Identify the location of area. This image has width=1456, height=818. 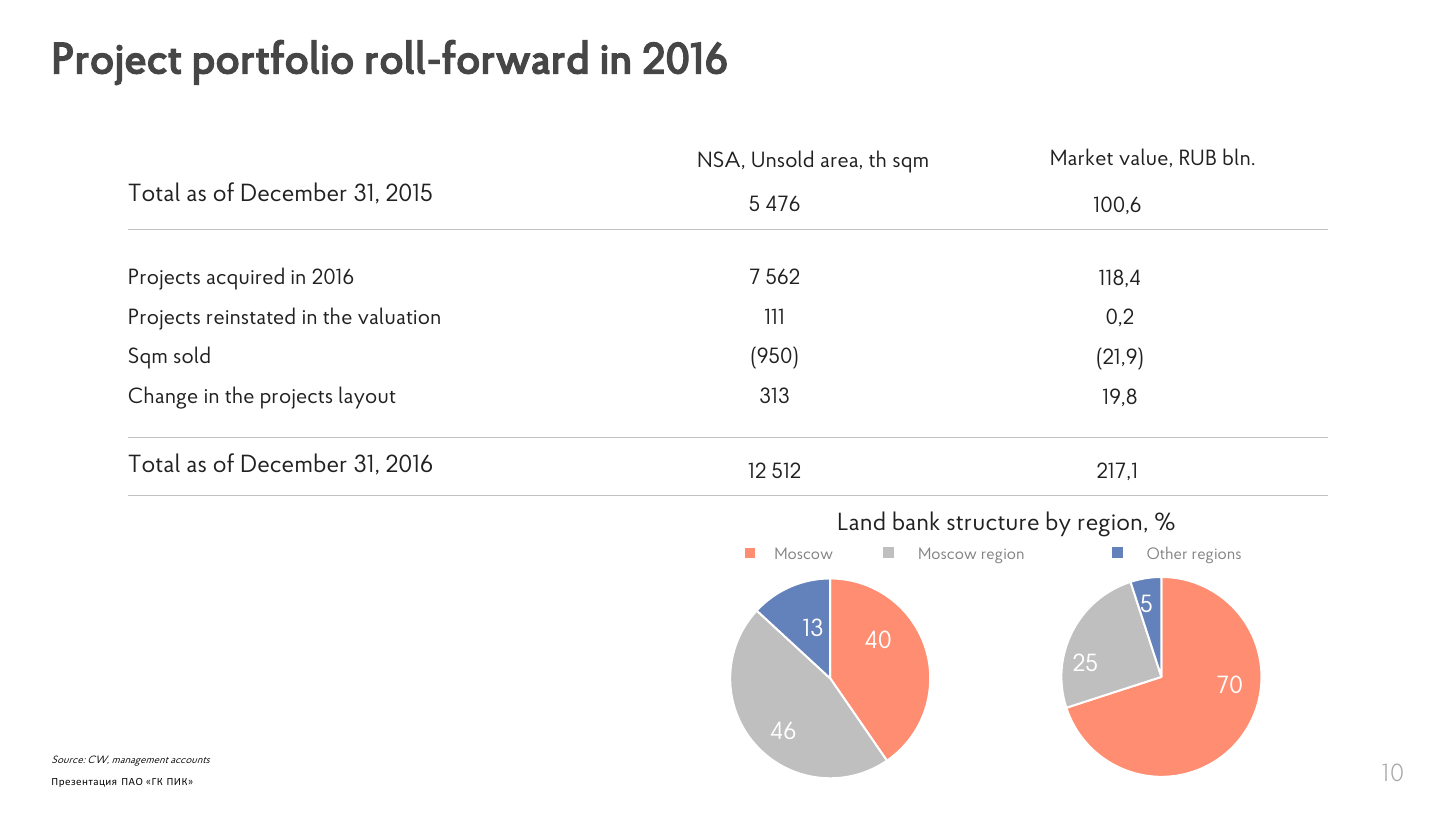
(839, 162).
